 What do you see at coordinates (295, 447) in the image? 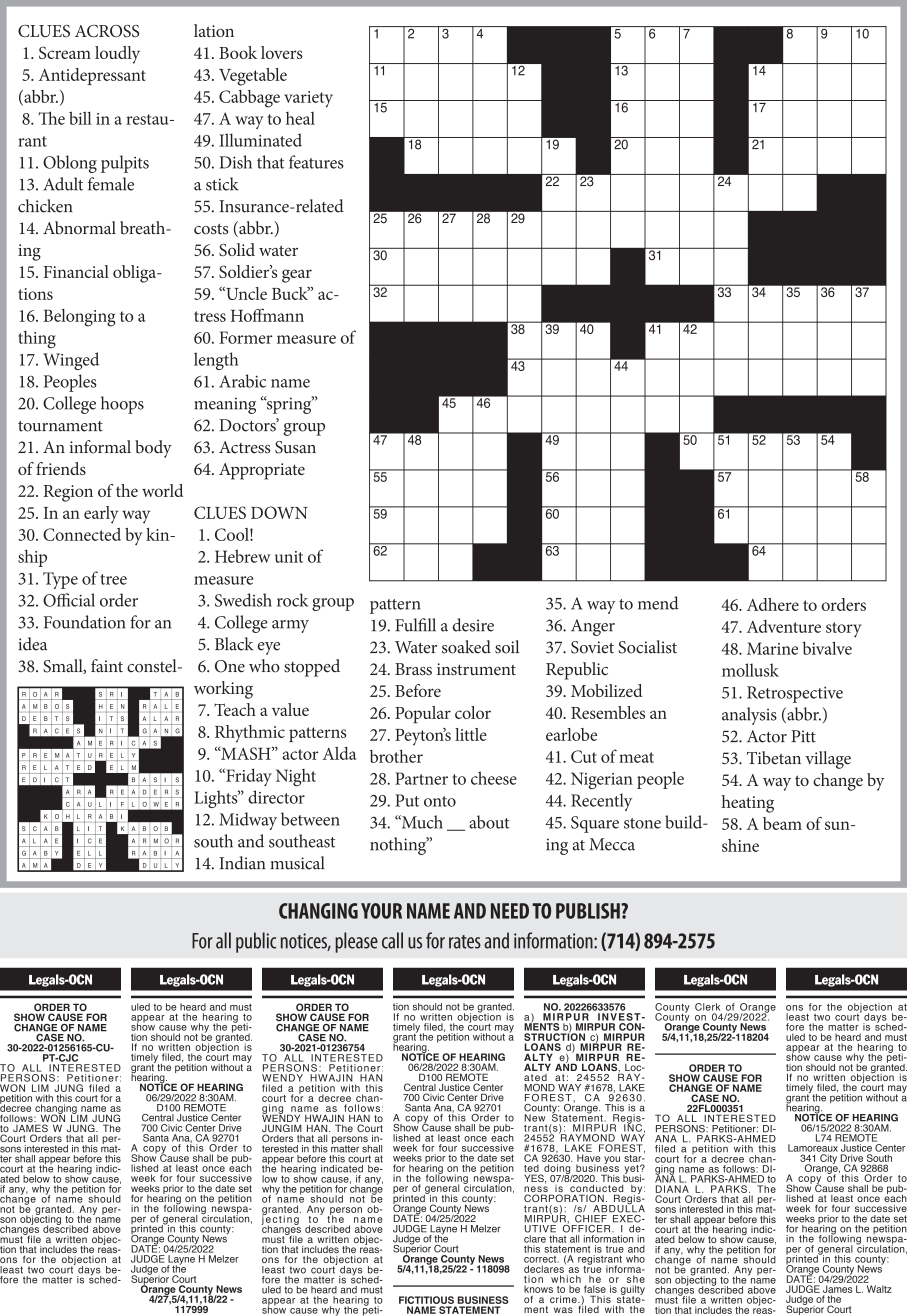
I see `Susan` at bounding box center [295, 447].
